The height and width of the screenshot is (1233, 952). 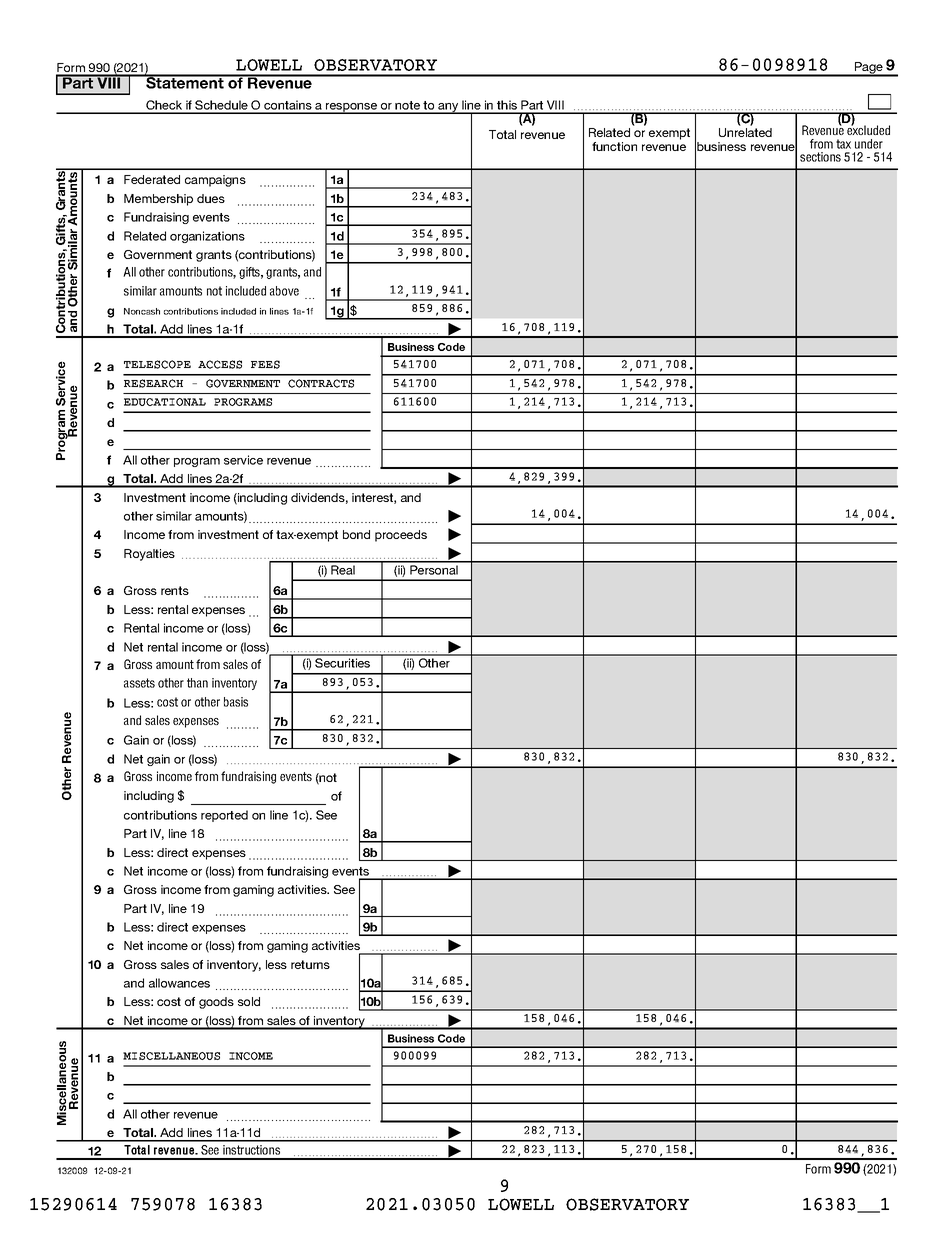 I want to click on goods, so click(x=216, y=1003).
